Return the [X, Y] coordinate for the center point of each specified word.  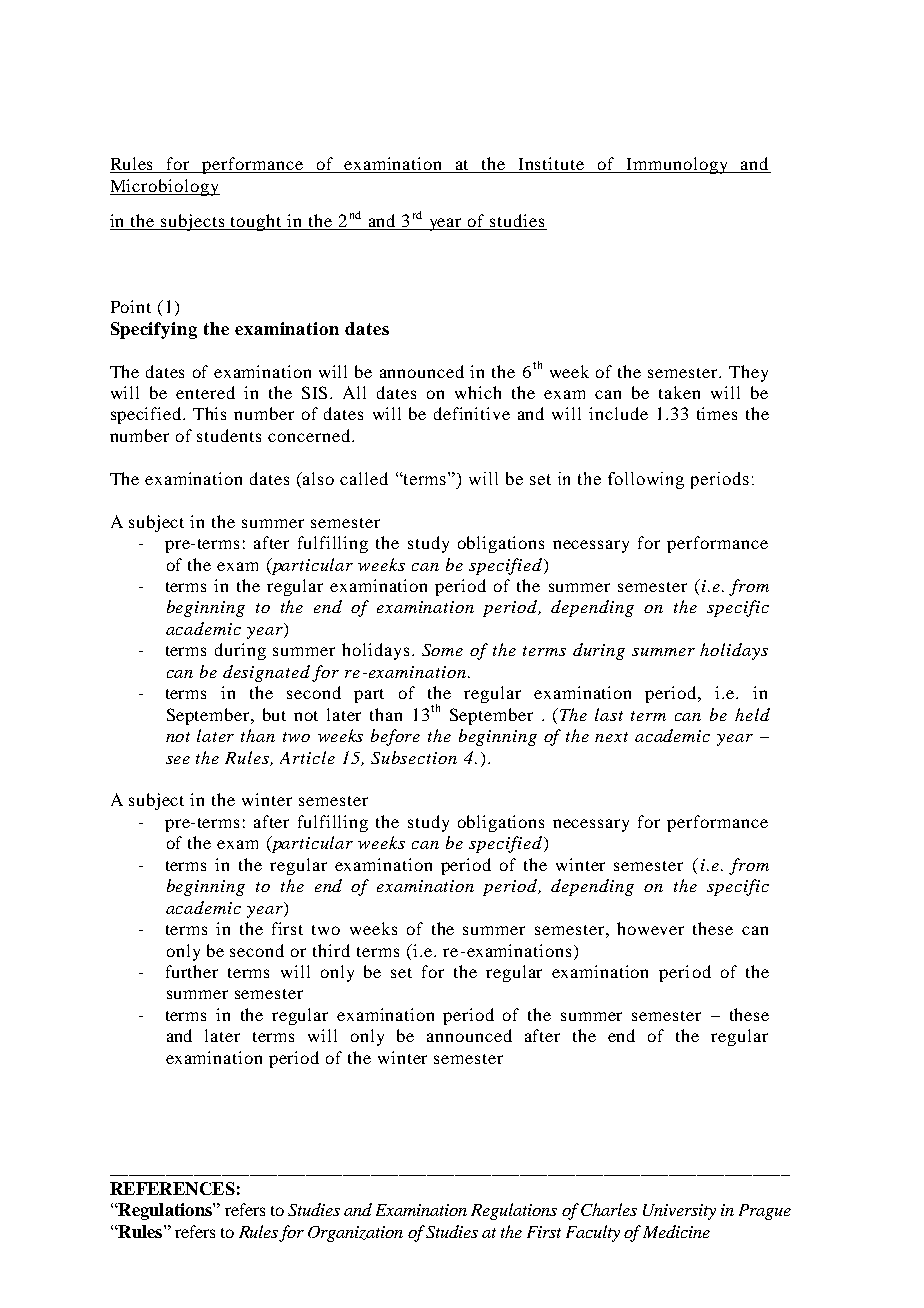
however [650, 928]
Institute [552, 165]
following [646, 480]
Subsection [414, 757]
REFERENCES [172, 1188]
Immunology [677, 165]
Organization [355, 1234]
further [192, 971]
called [364, 478]
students [229, 435]
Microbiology [165, 187]
